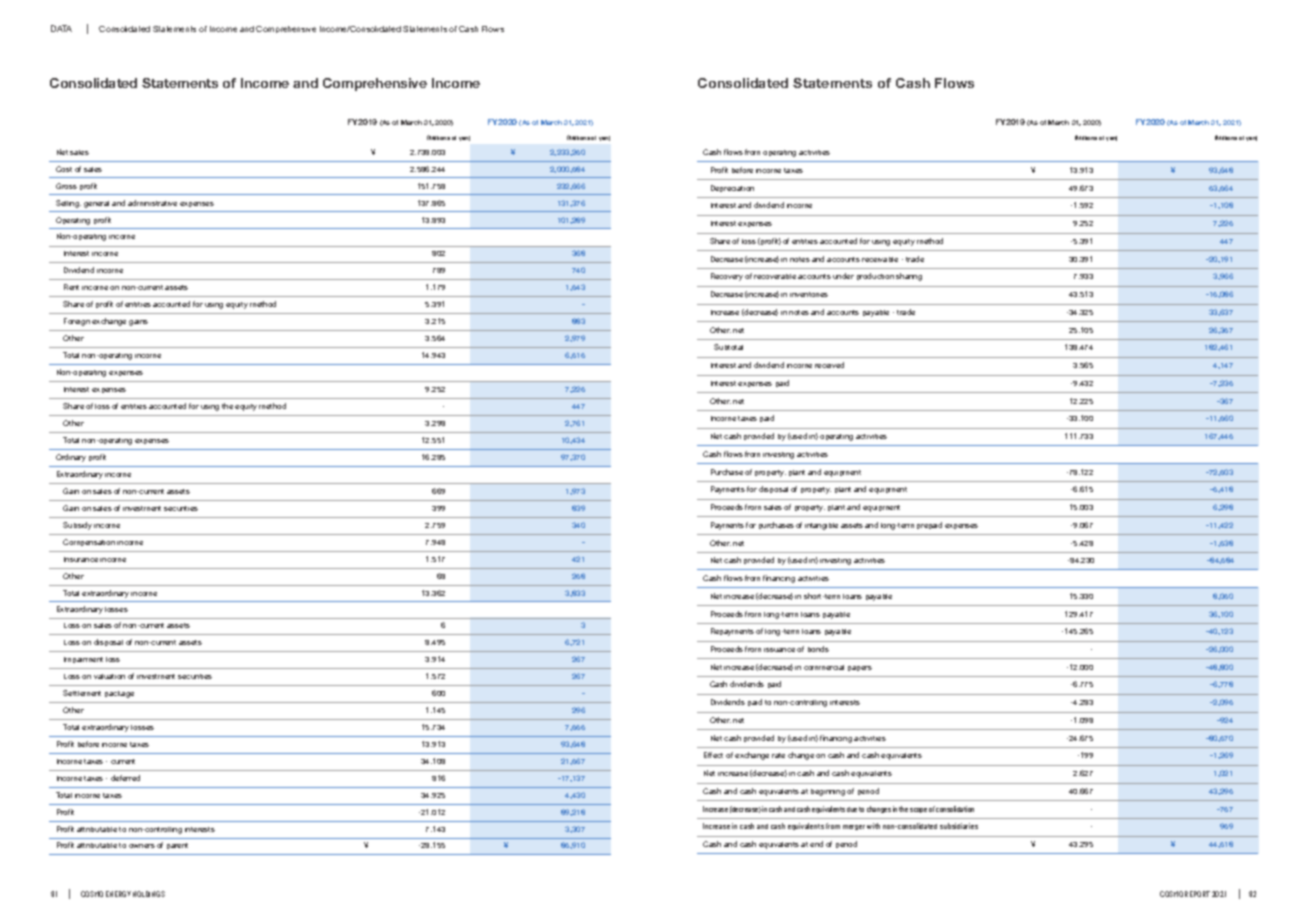  I want to click on DATA, so click(61, 28).
